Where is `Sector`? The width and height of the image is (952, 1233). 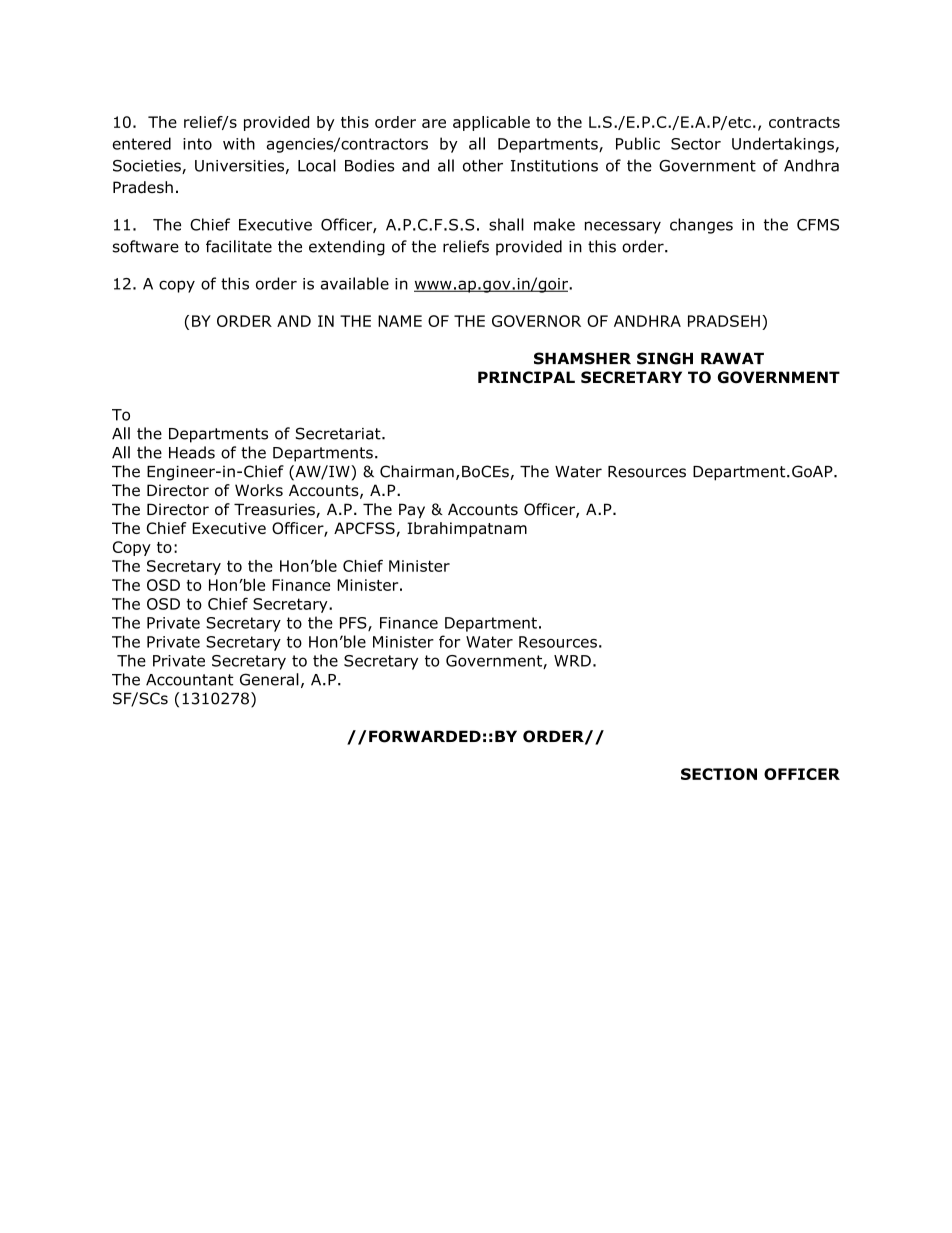 Sector is located at coordinates (696, 144).
